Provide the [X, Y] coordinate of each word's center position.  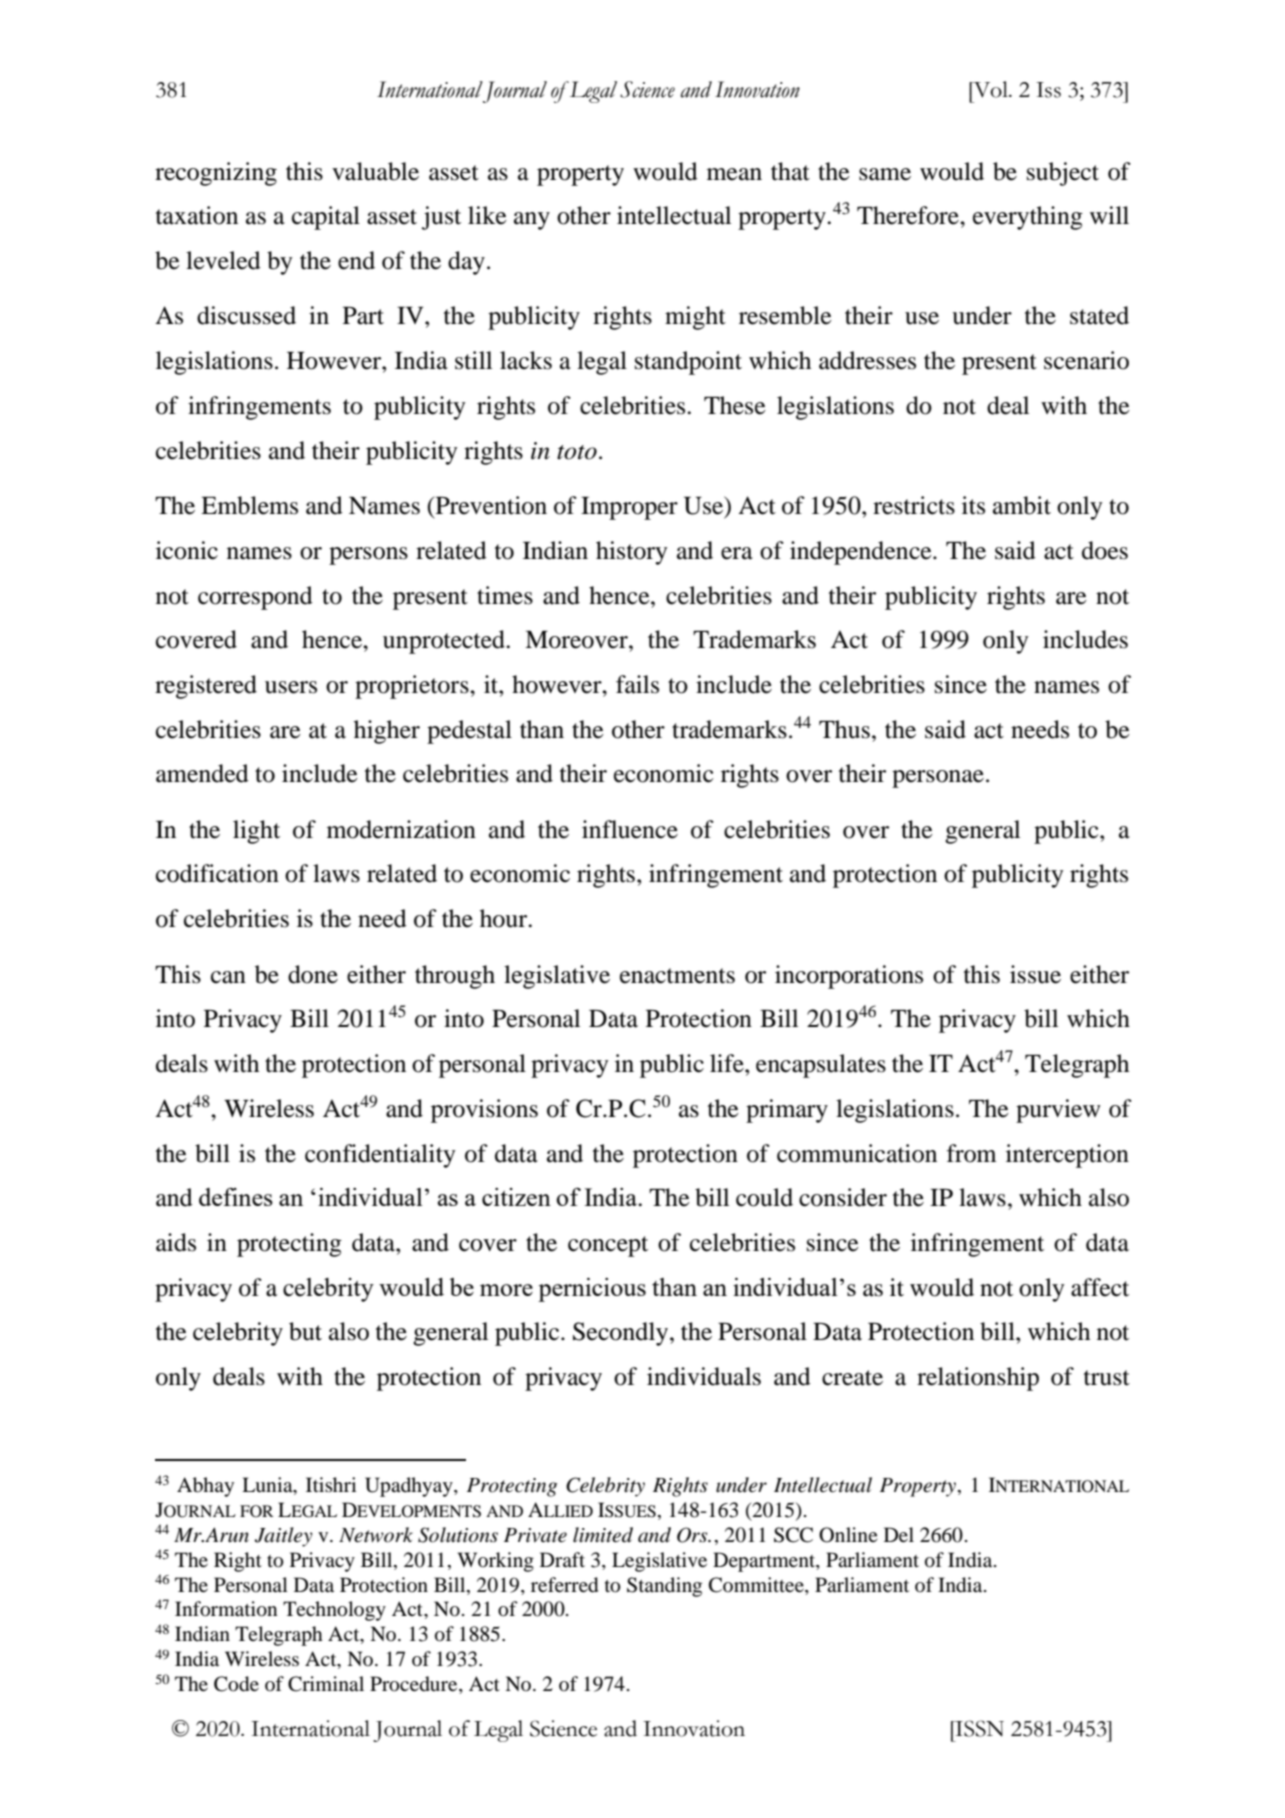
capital [326, 218]
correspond [255, 598]
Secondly [622, 1334]
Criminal [326, 1684]
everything [1028, 218]
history [632, 553]
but [305, 1331]
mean [734, 174]
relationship [978, 1379]
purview [1058, 1111]
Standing [664, 1587]
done [313, 974]
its [973, 505]
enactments [677, 976]
